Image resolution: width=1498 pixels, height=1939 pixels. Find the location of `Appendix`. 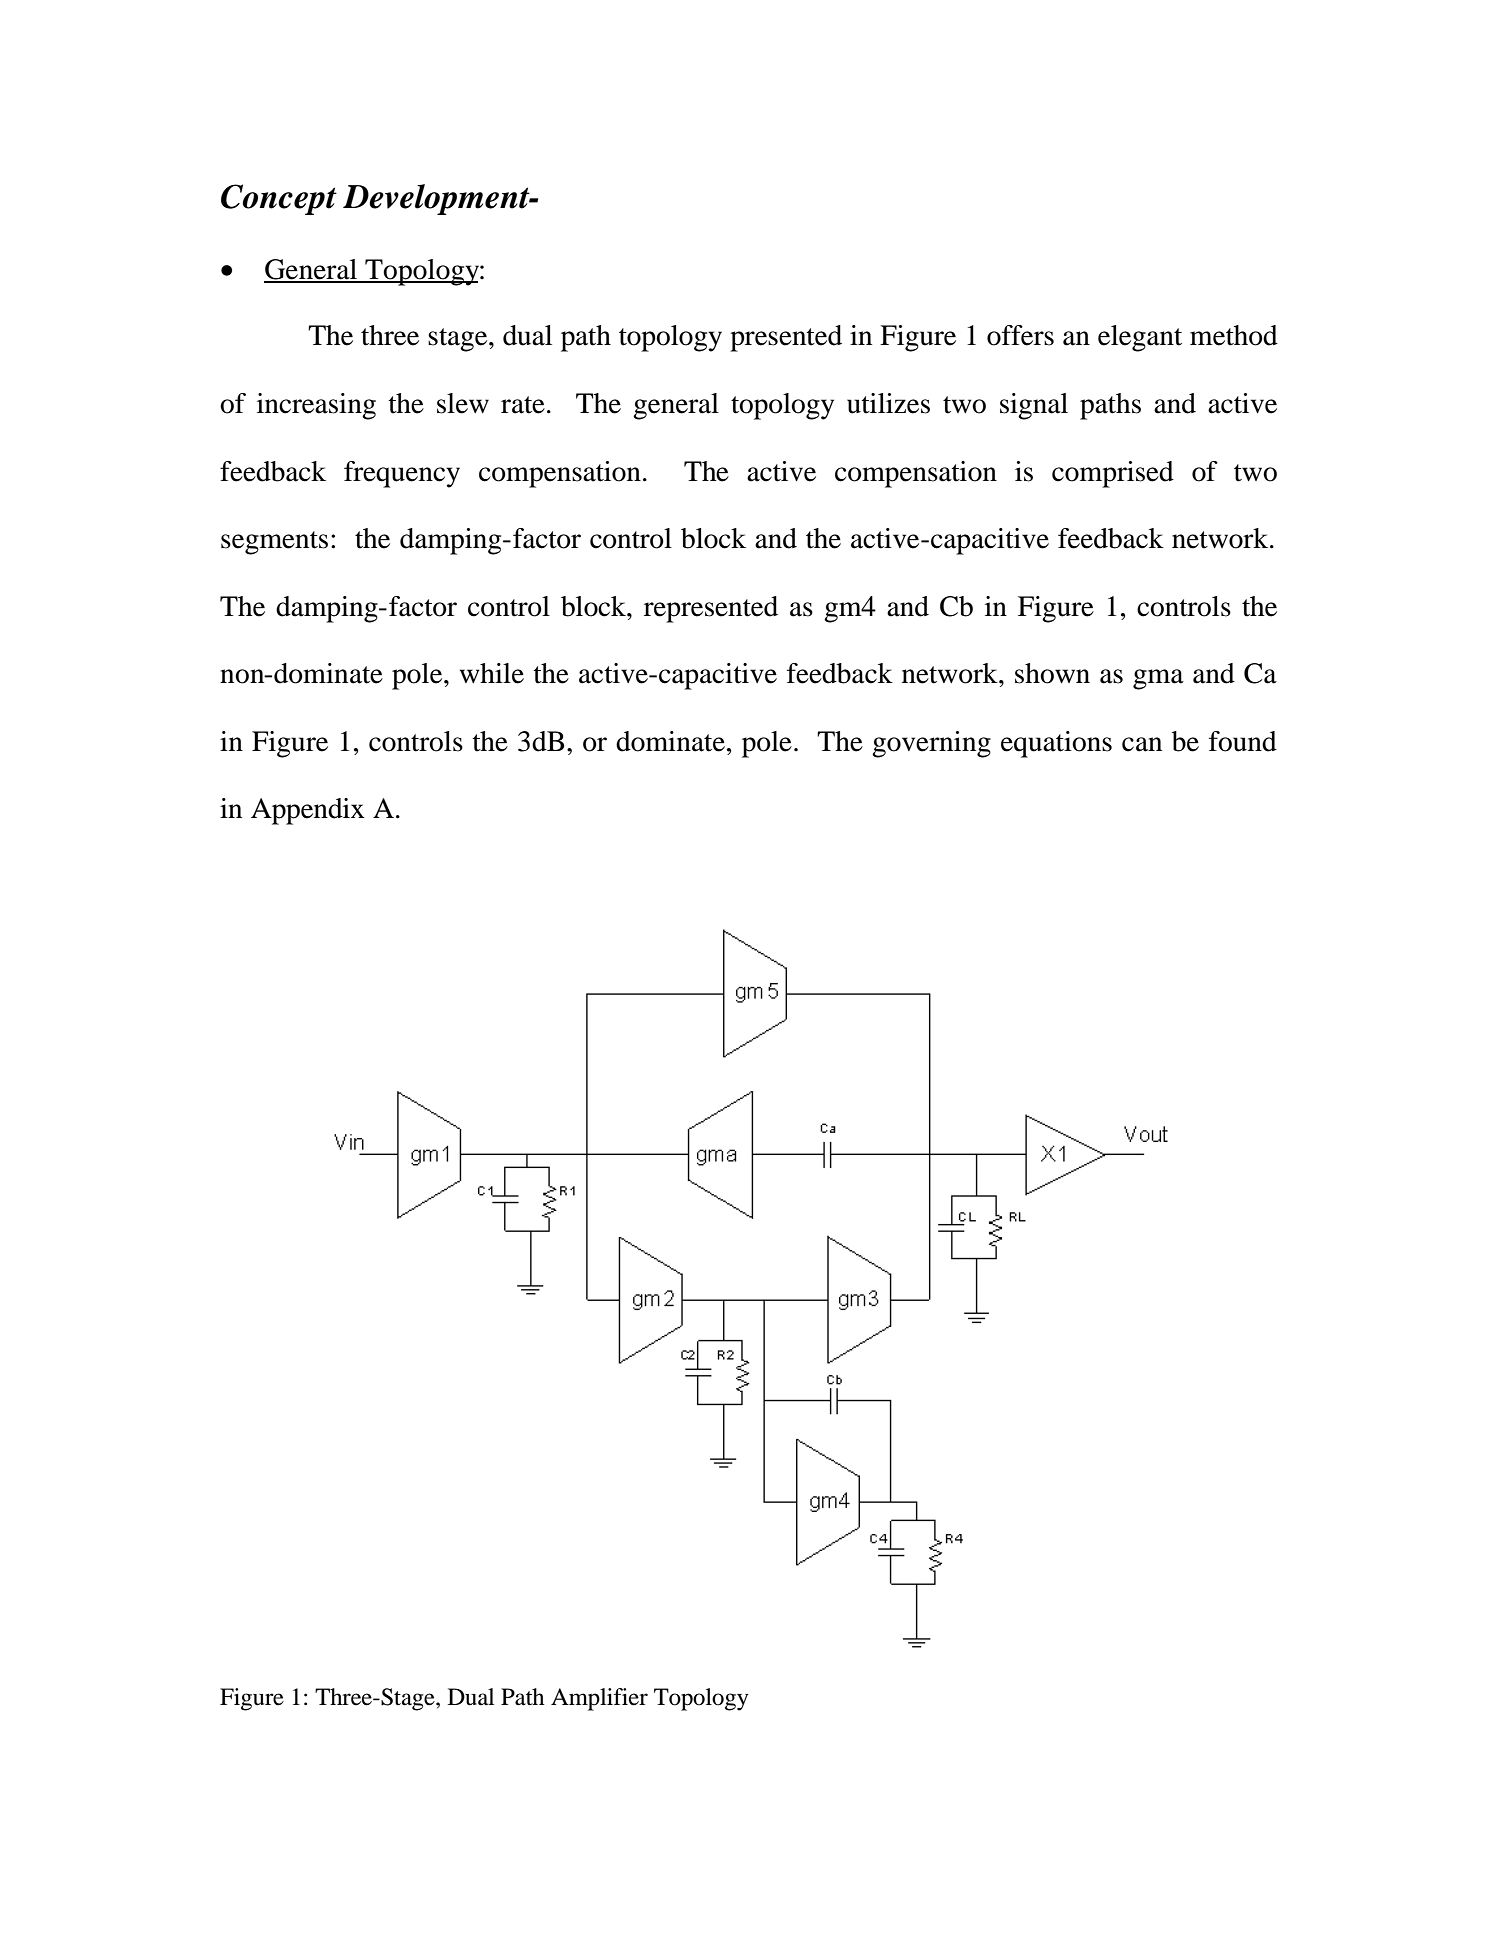

Appendix is located at coordinates (308, 811).
